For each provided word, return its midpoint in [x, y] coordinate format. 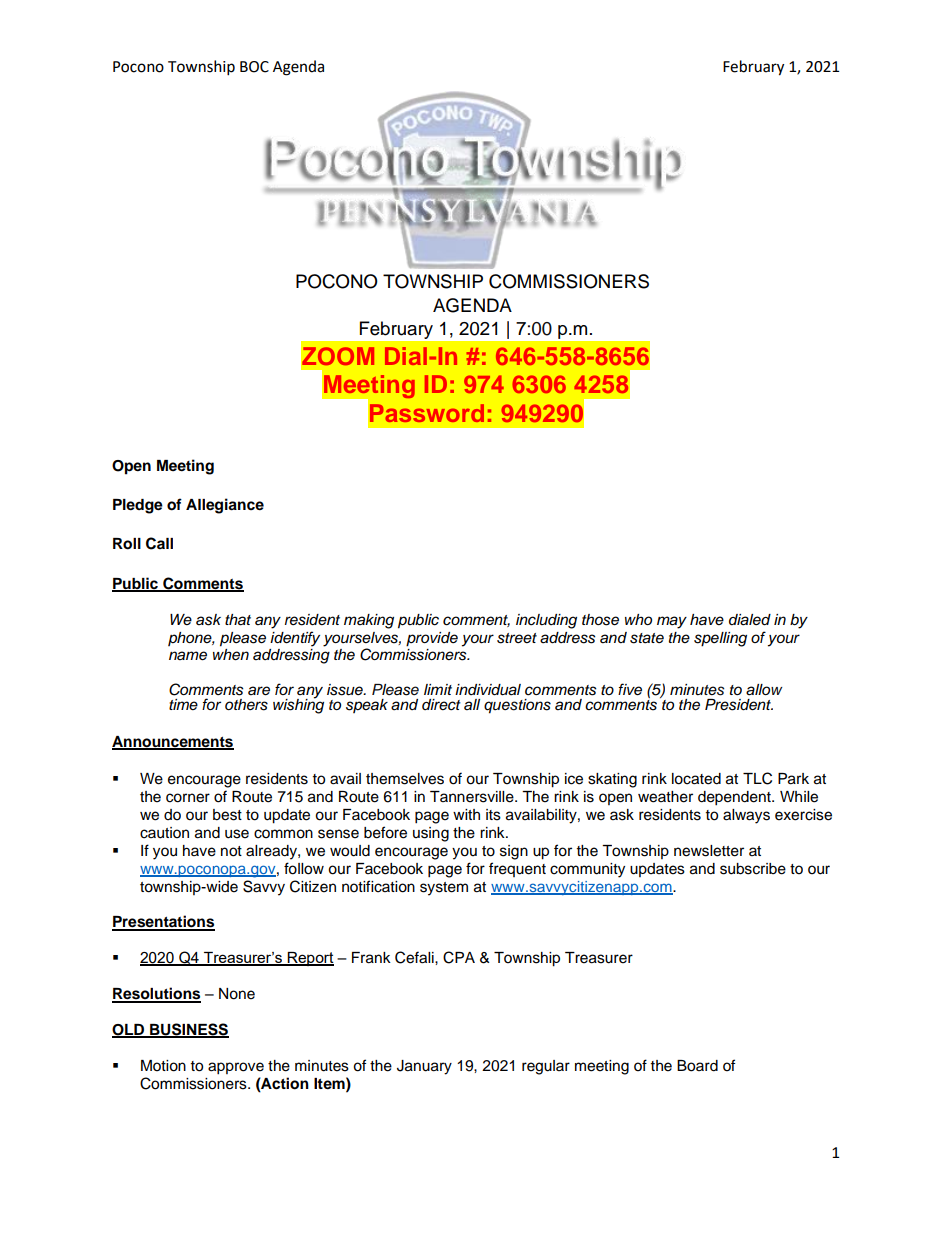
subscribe [753, 869]
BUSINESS [188, 1030]
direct [441, 705]
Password [427, 413]
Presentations [163, 922]
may [672, 622]
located [696, 779]
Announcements [173, 742]
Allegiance [225, 506]
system [444, 889]
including [546, 621]
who [638, 619]
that [238, 620]
